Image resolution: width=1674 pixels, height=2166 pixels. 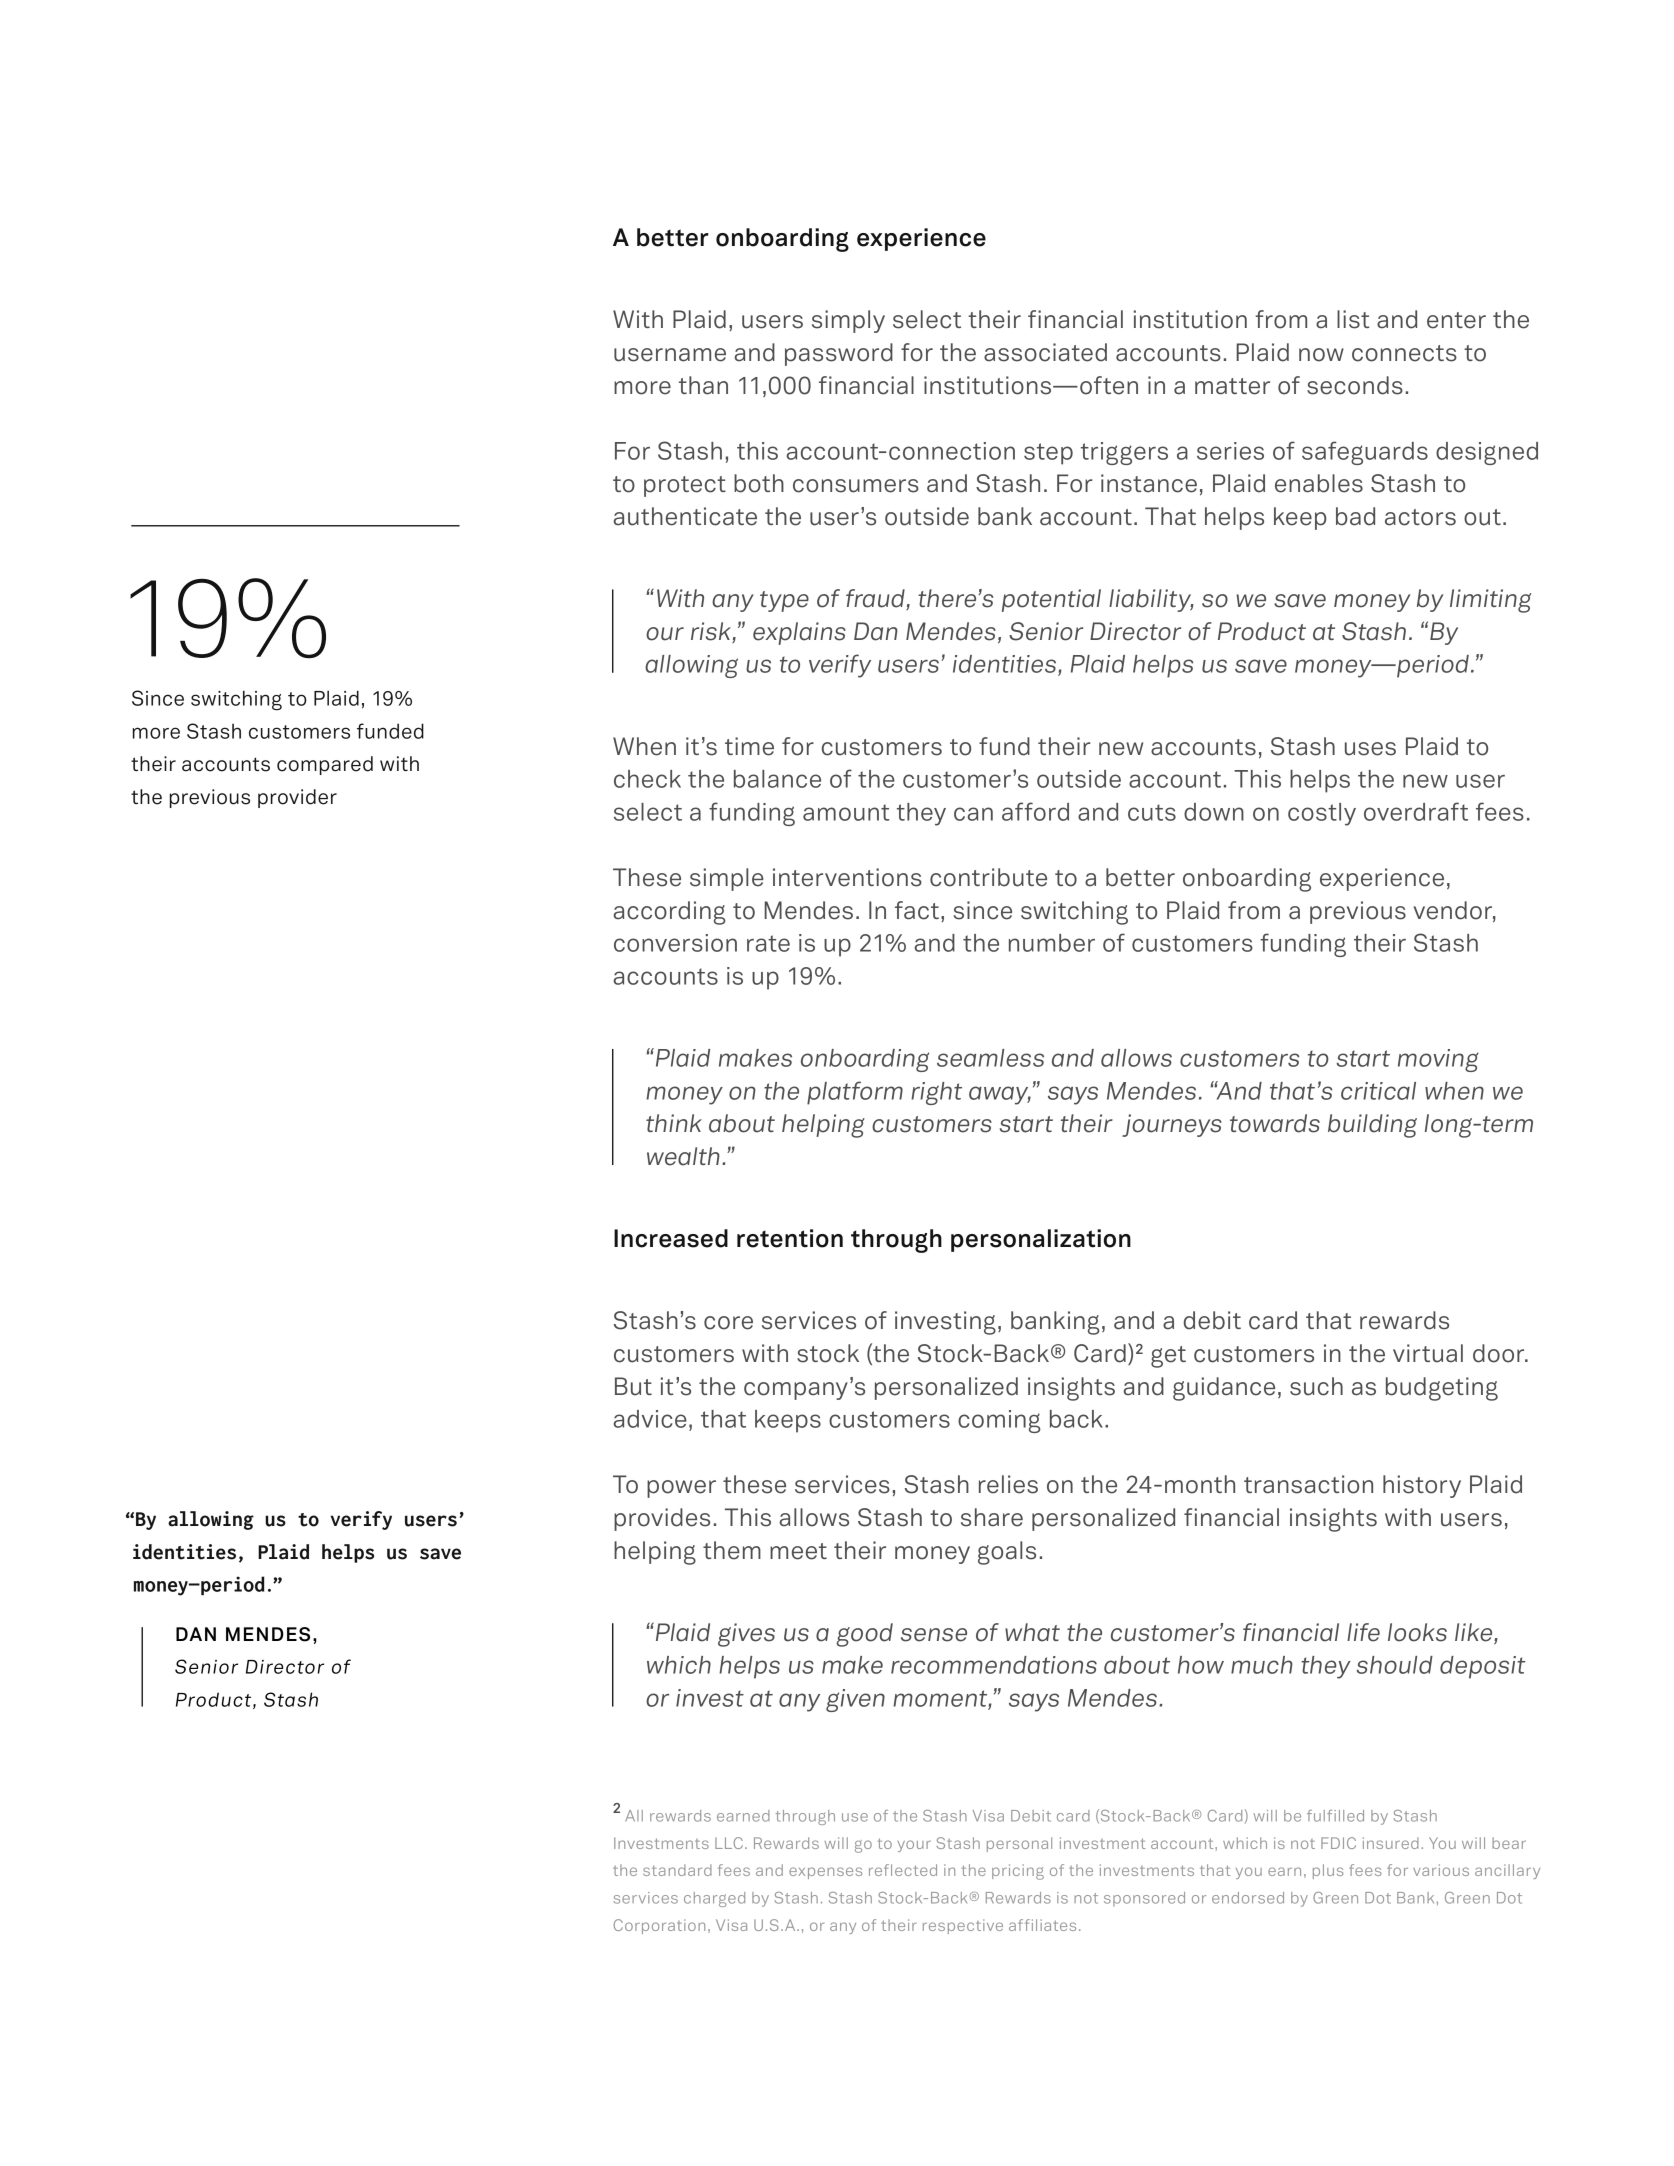 I want to click on than, so click(x=703, y=385).
